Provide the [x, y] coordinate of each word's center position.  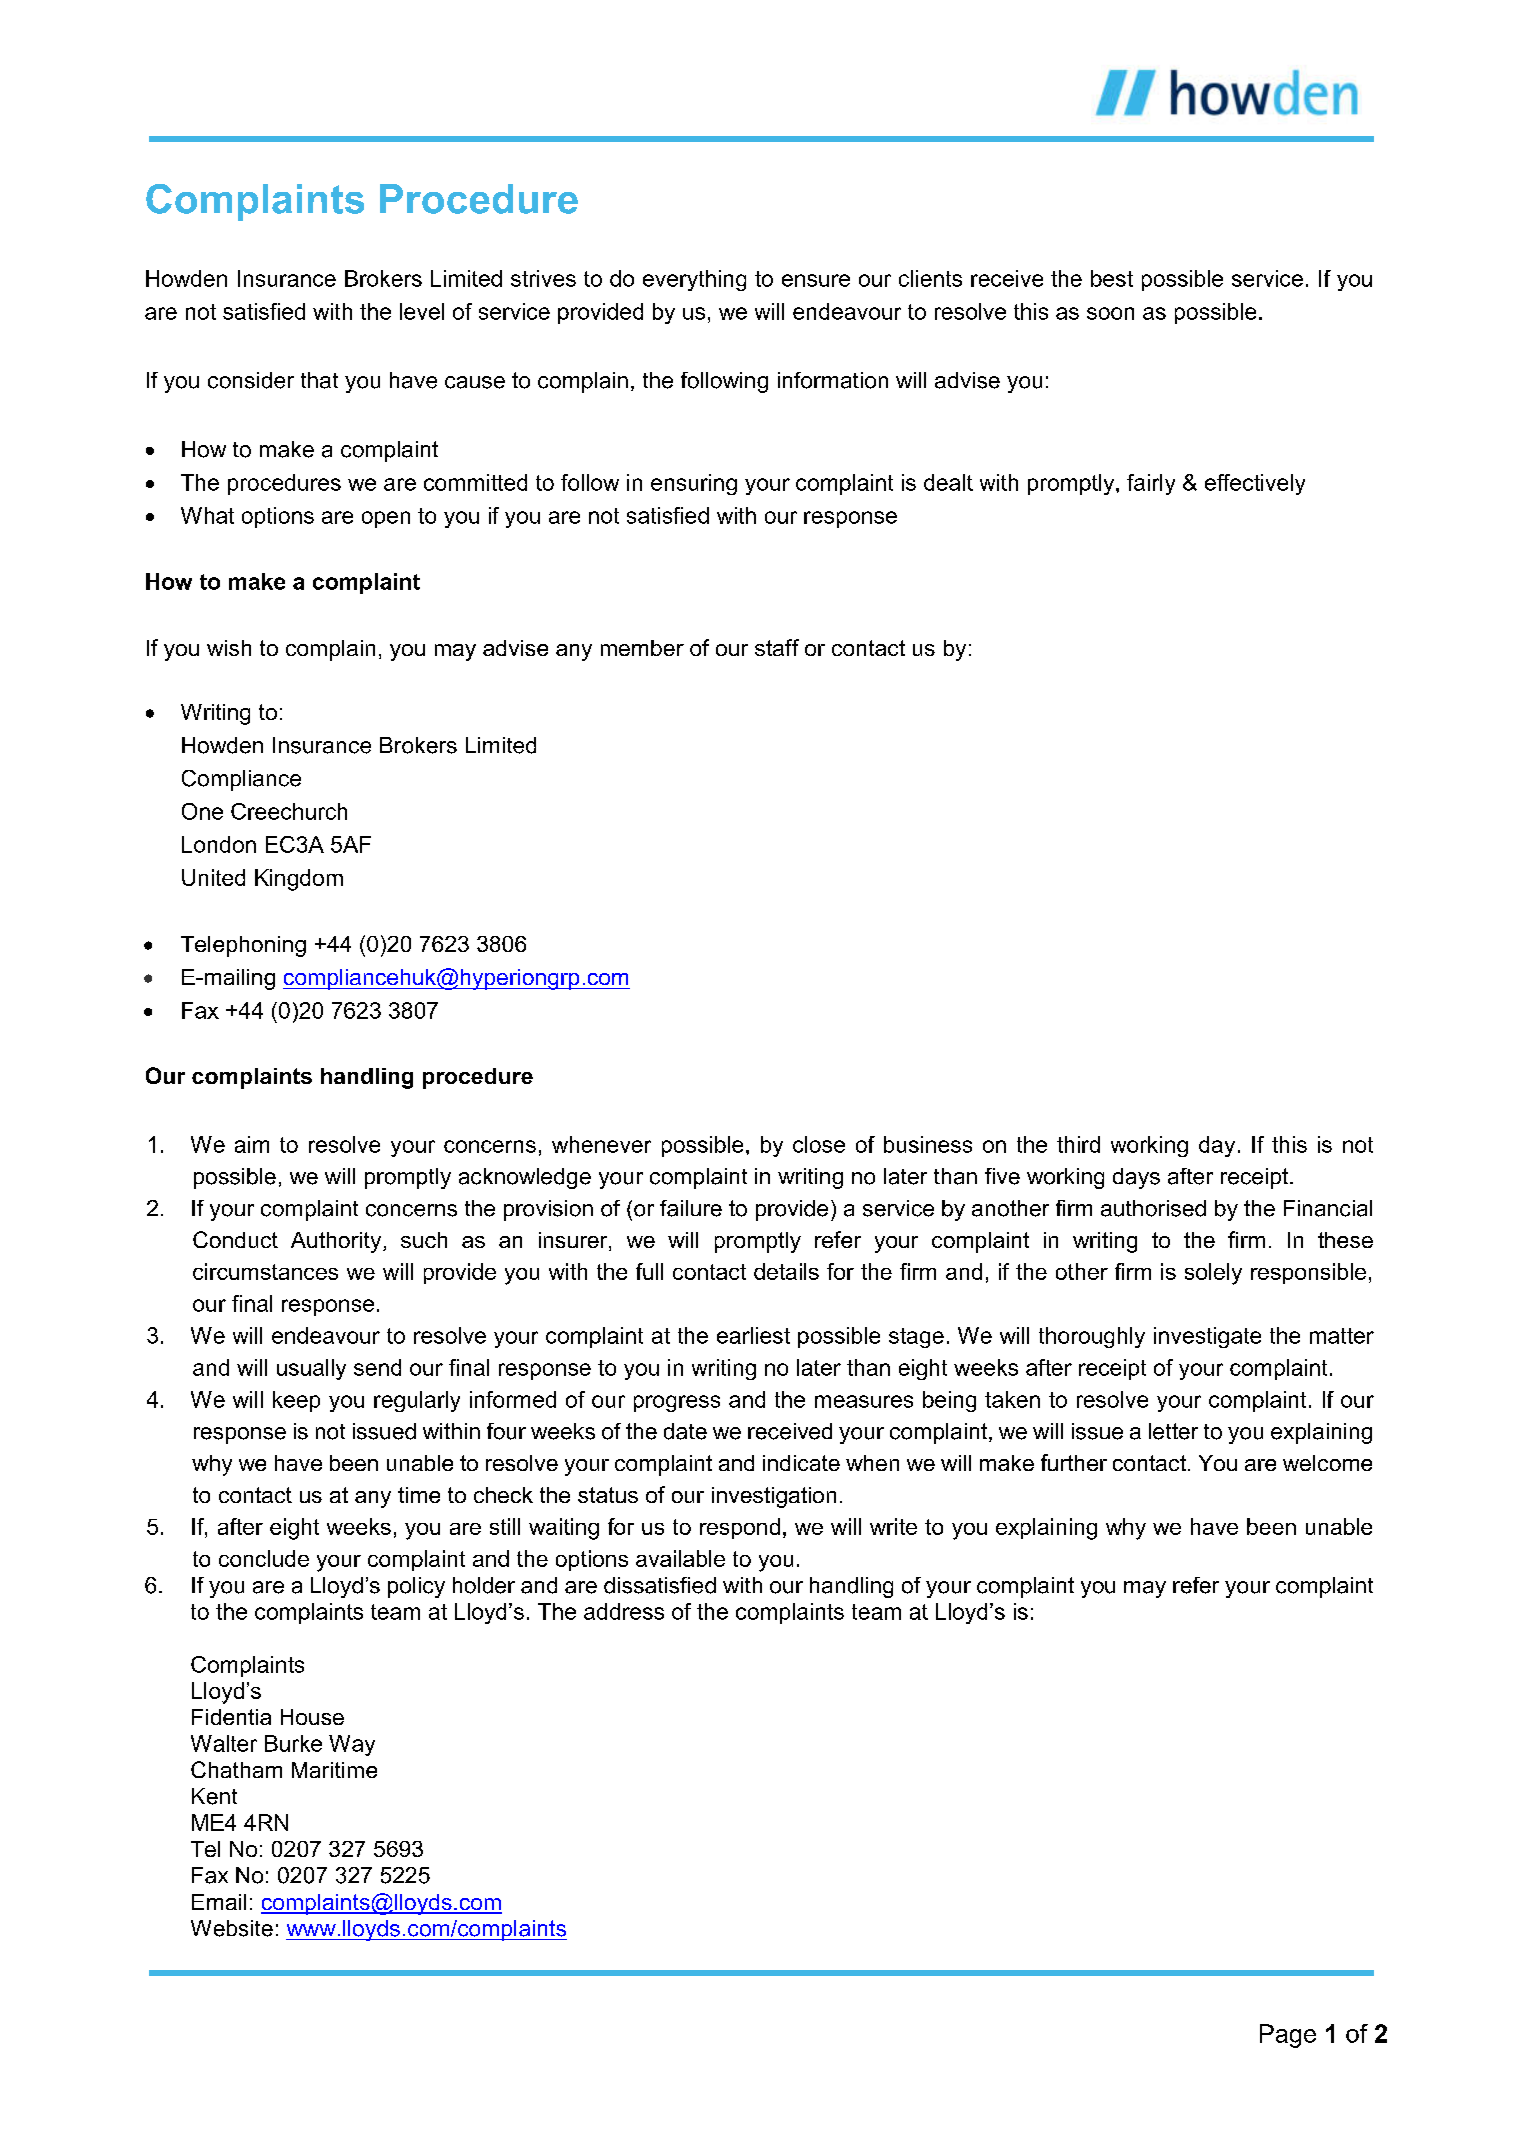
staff [777, 647]
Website [232, 1928]
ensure [816, 280]
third [1078, 1144]
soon [1110, 313]
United [213, 877]
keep [296, 1401]
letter [1173, 1431]
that [319, 380]
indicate [801, 1463]
